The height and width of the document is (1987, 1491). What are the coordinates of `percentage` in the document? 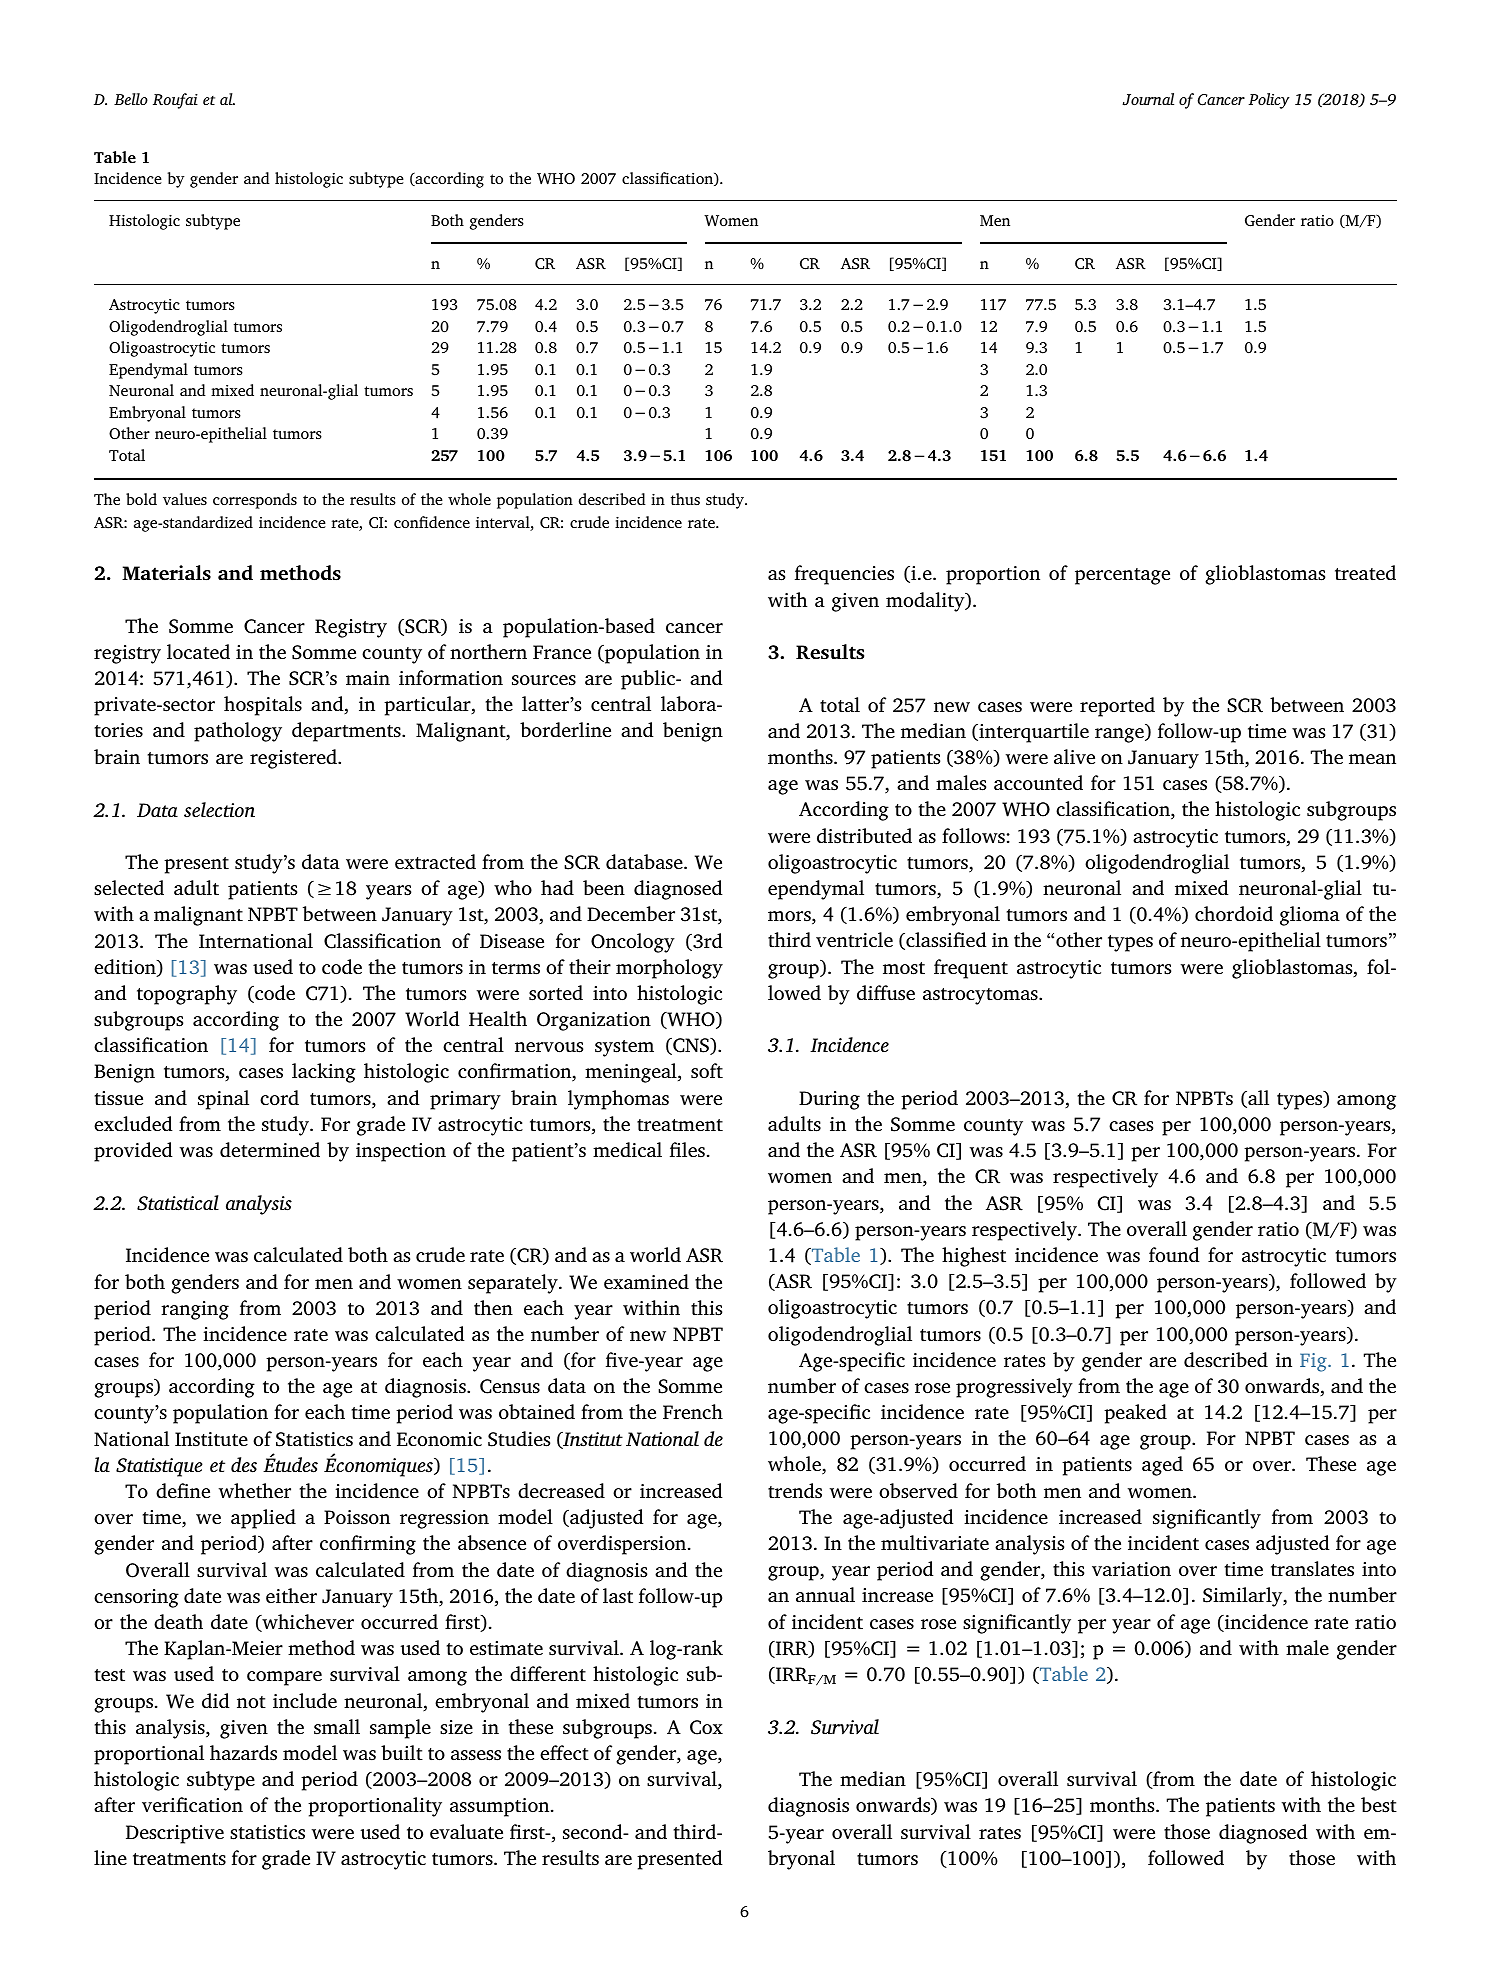 It's located at (1122, 576).
